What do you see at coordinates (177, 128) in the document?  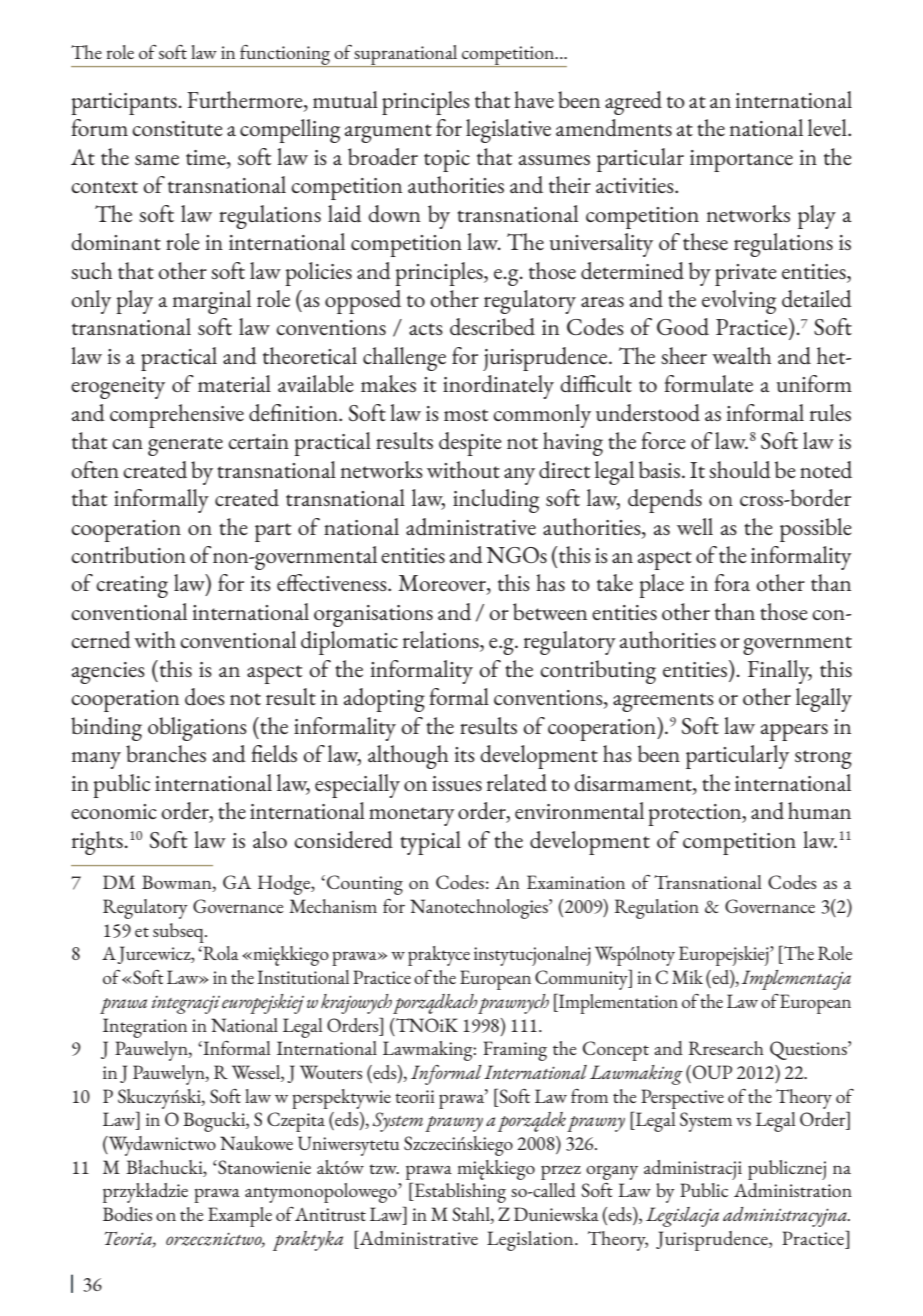 I see `constitute` at bounding box center [177, 128].
